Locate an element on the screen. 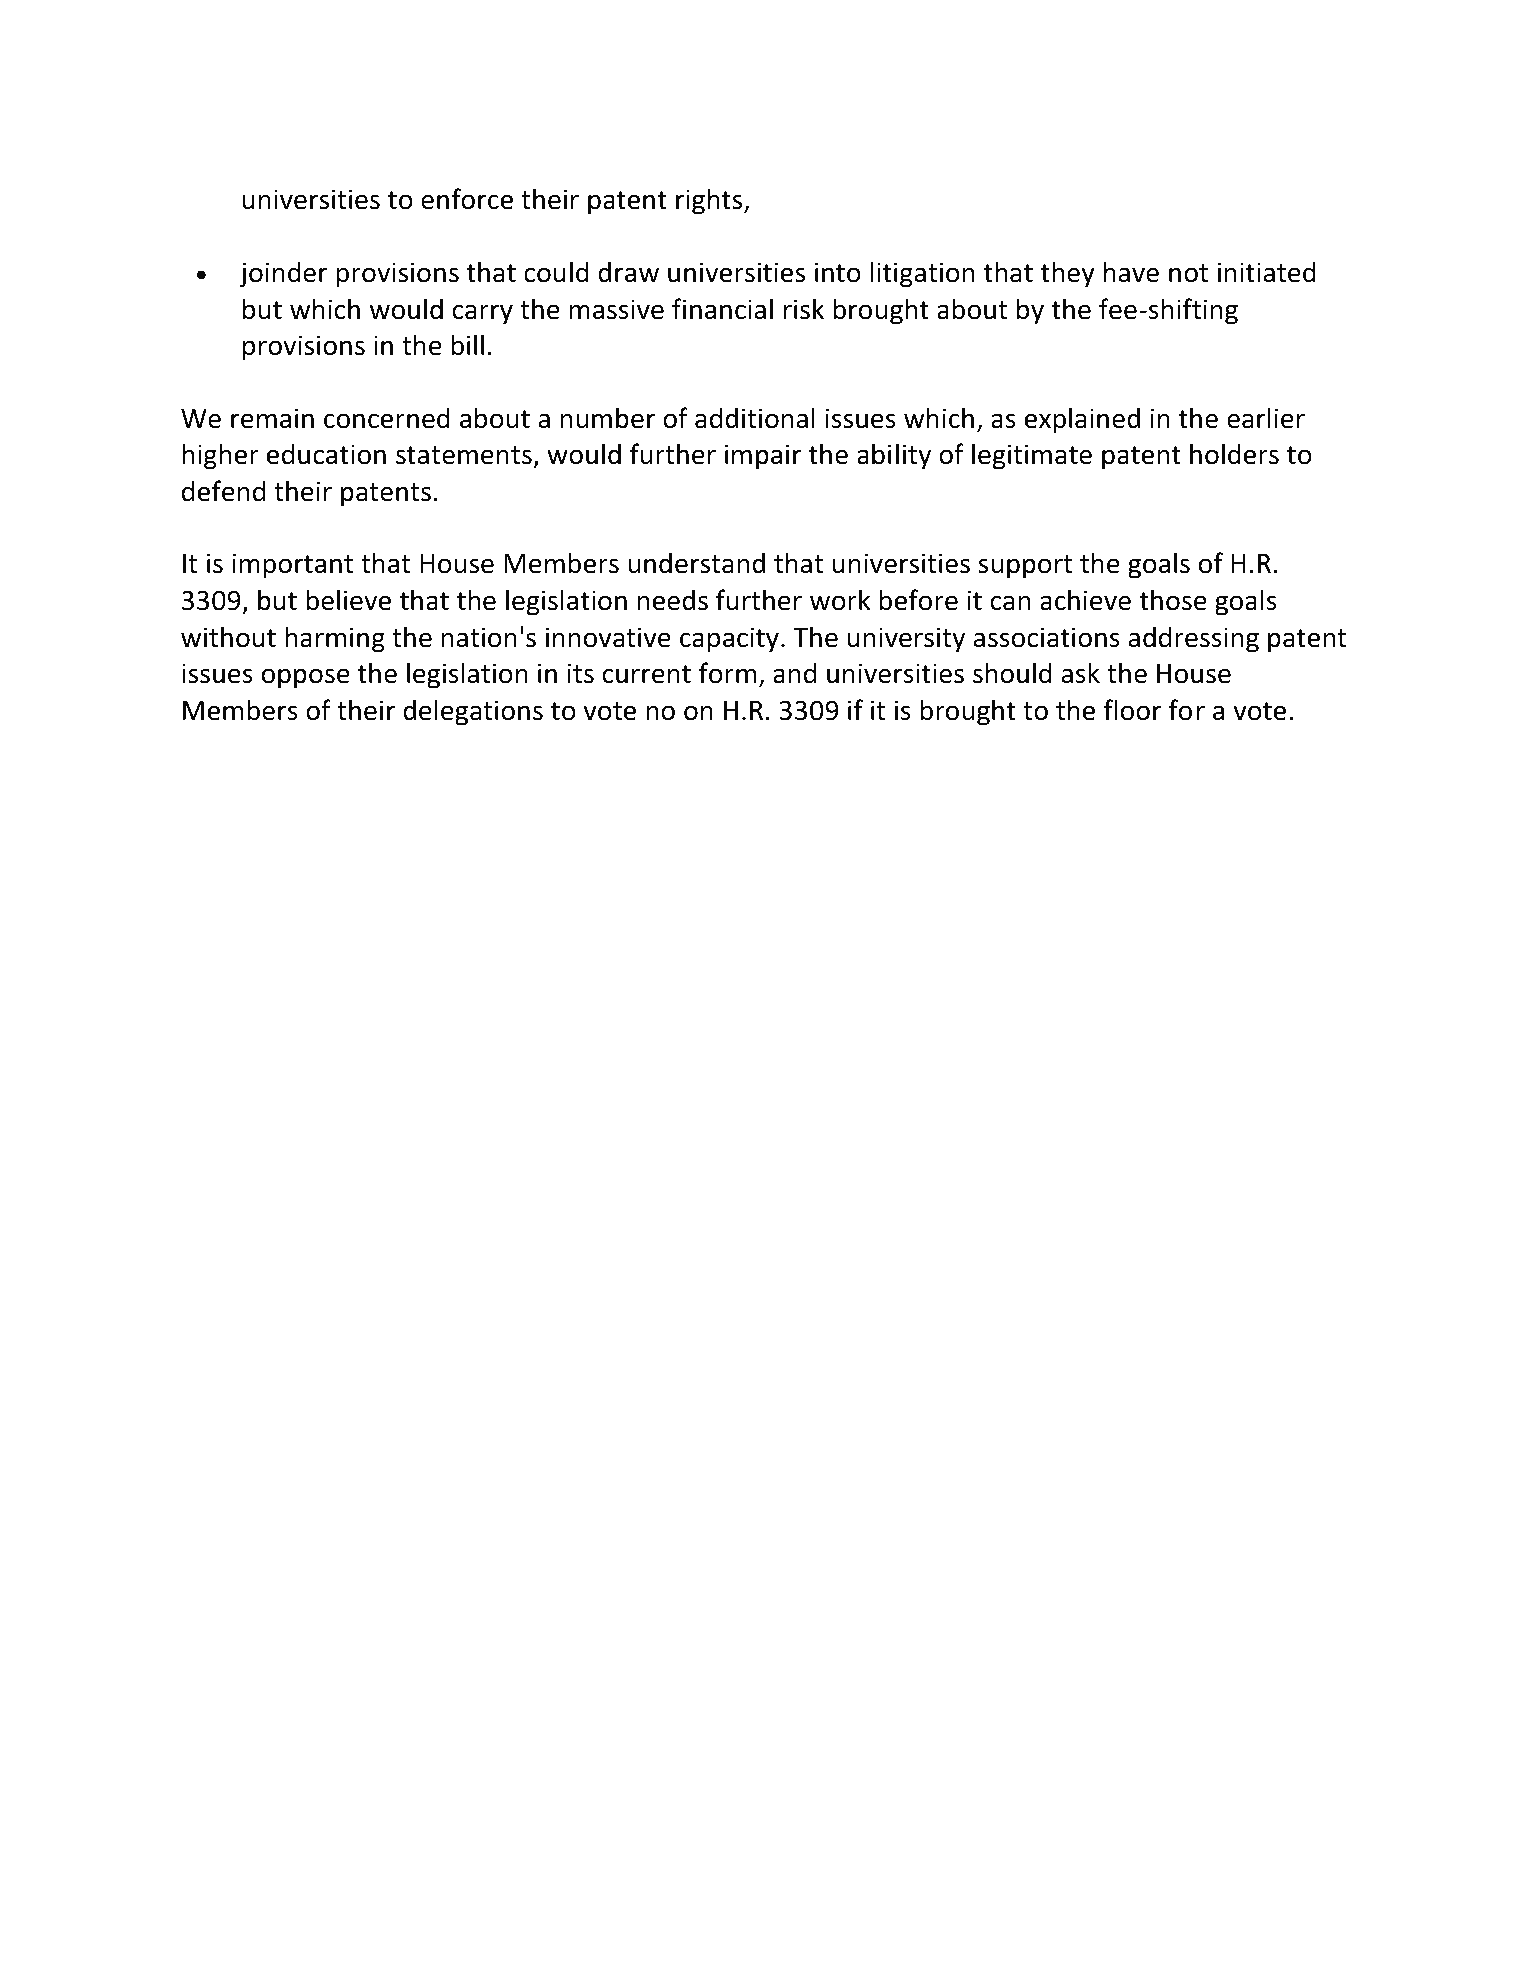  form is located at coordinates (727, 673).
